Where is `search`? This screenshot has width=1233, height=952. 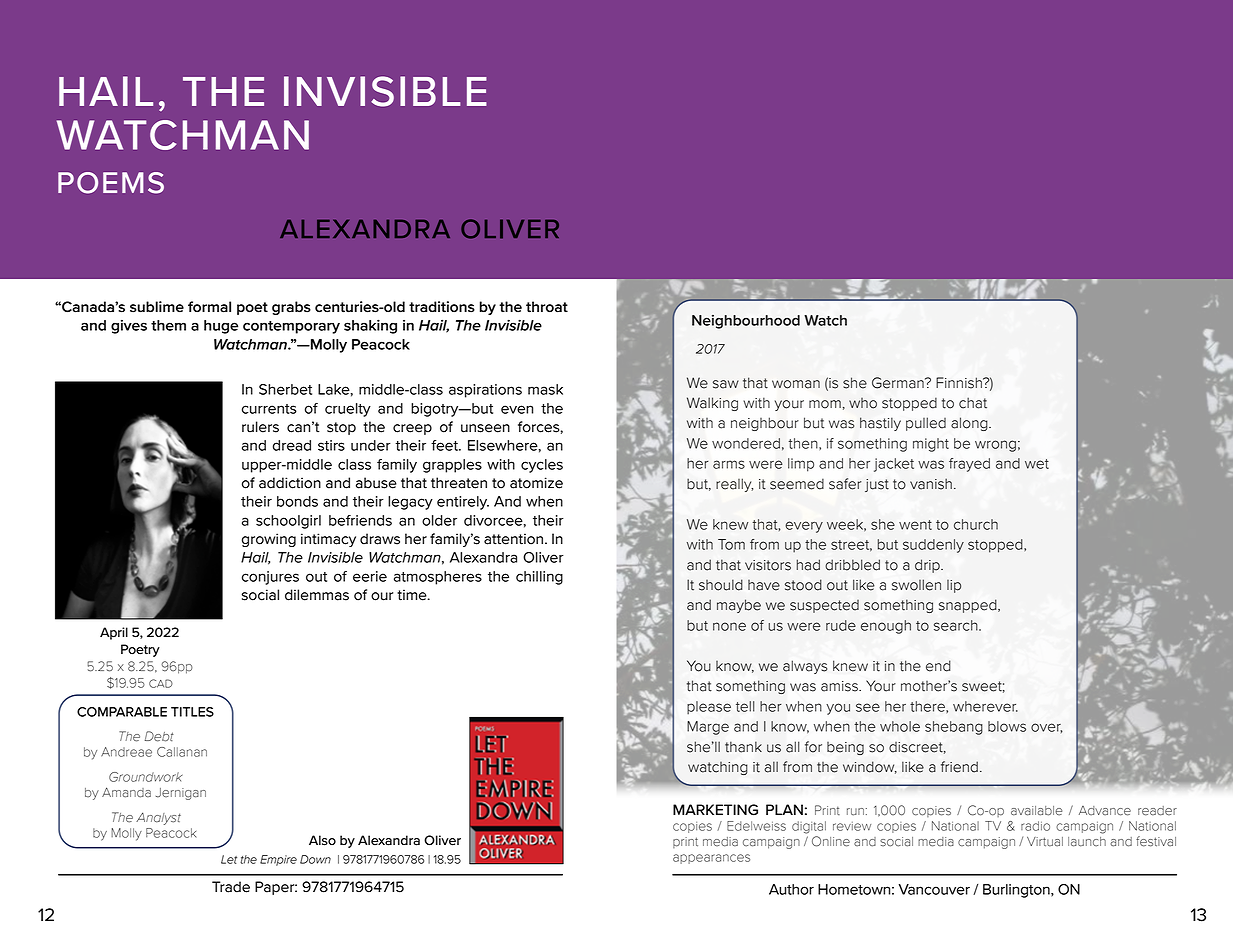
search is located at coordinates (957, 625).
